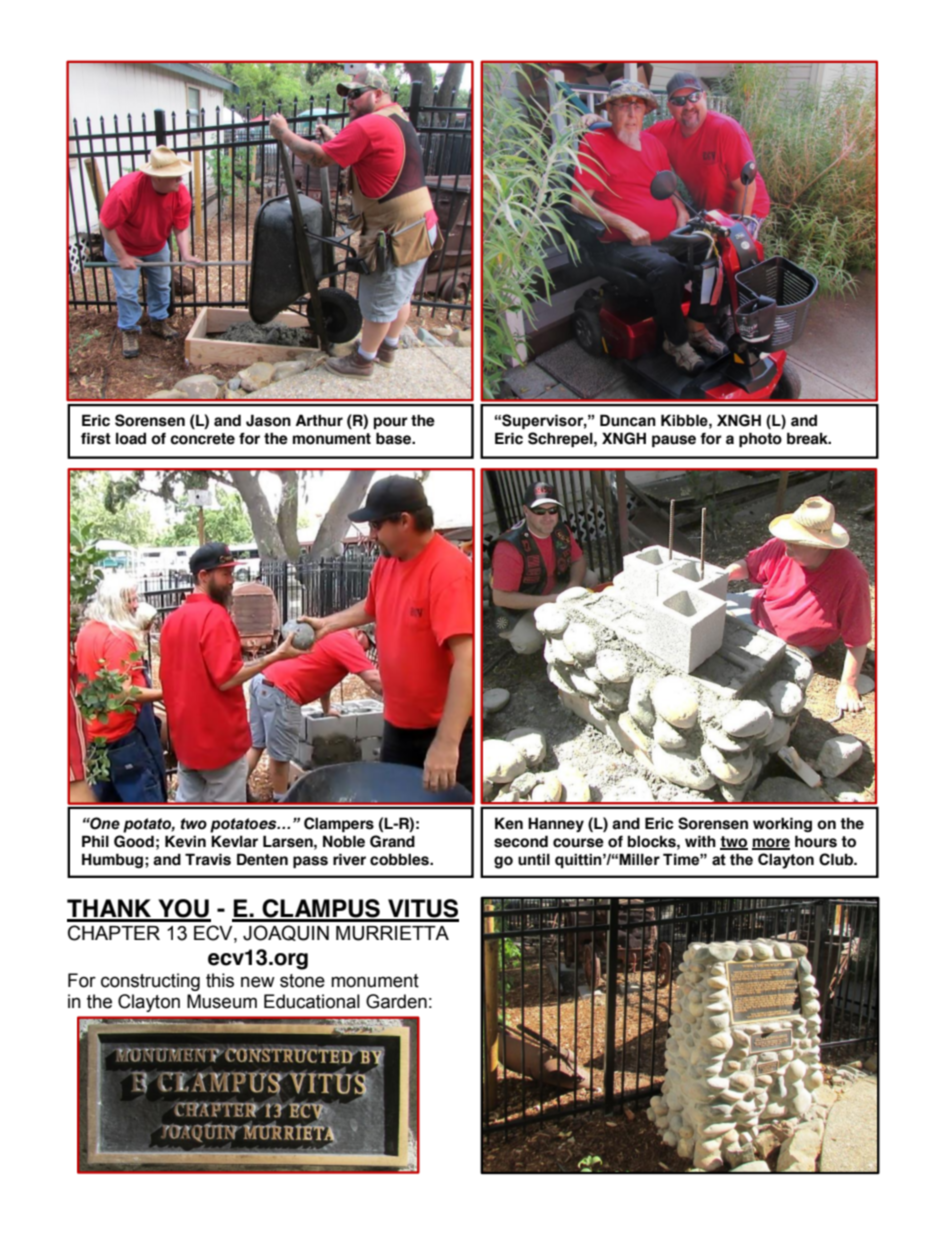 This screenshot has height=1233, width=952. Describe the element at coordinates (185, 841) in the screenshot. I see `Kevin` at that location.
